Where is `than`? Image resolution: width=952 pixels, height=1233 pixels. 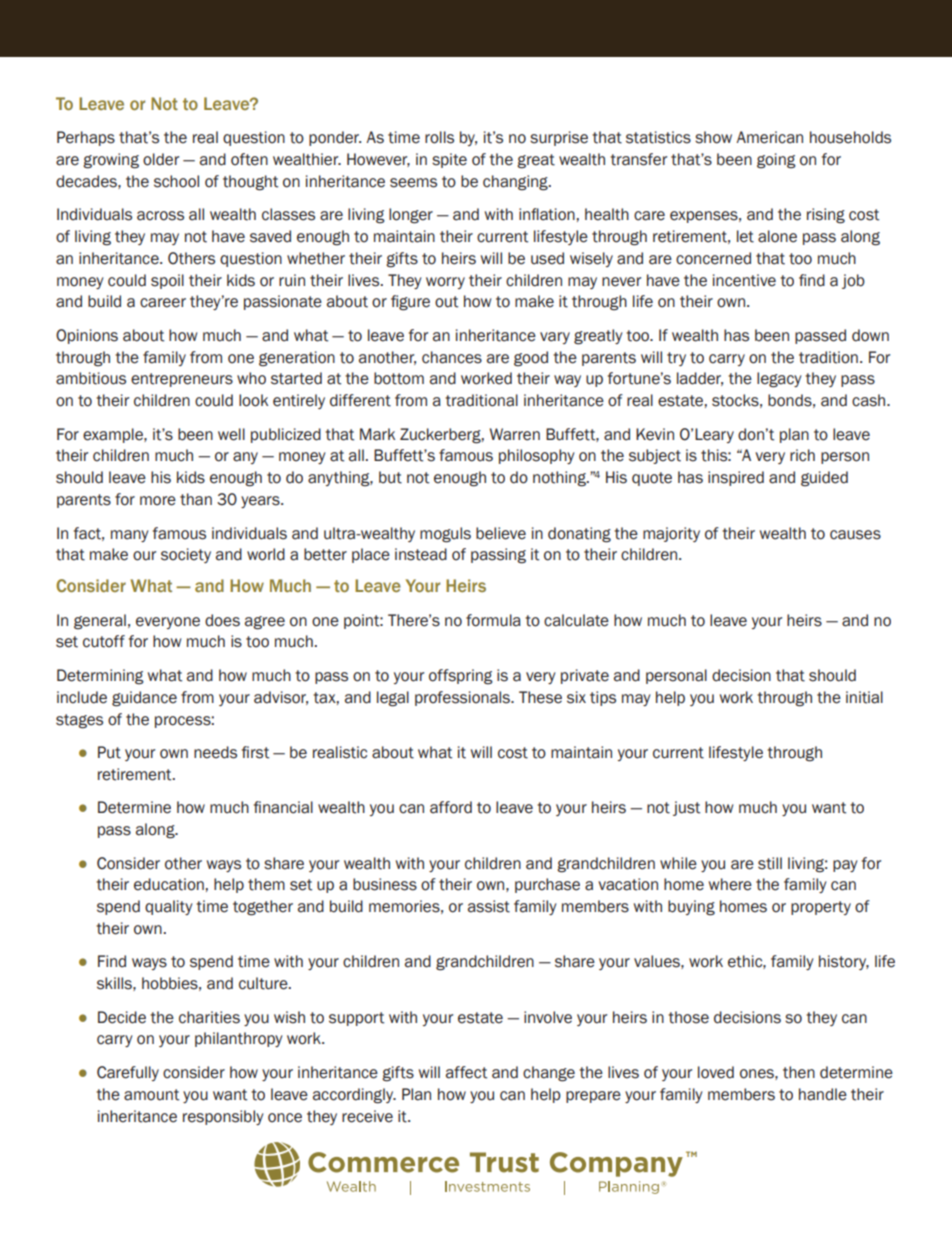 than is located at coordinates (196, 499).
